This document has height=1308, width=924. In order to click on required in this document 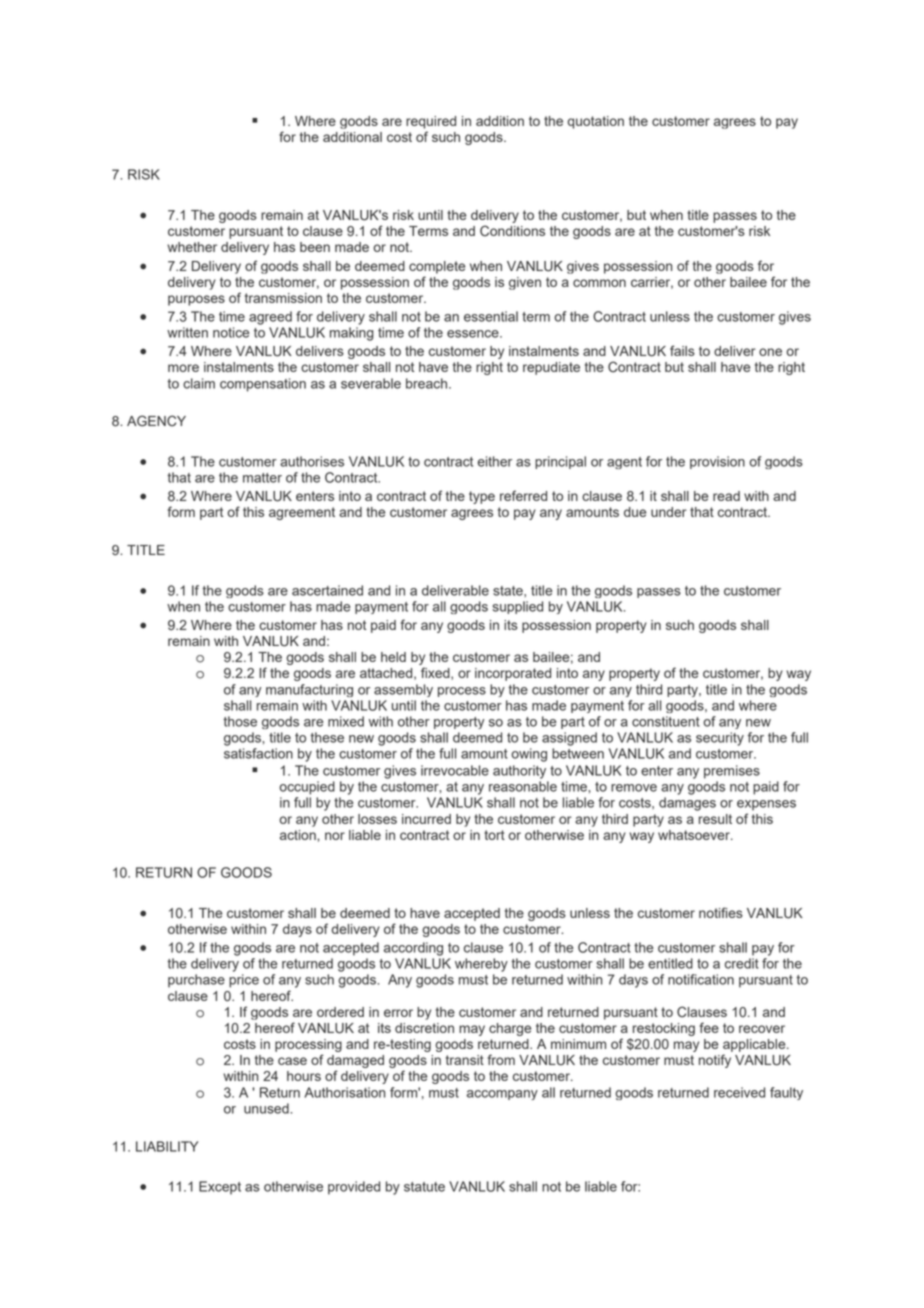, I will do `click(431, 122)`.
